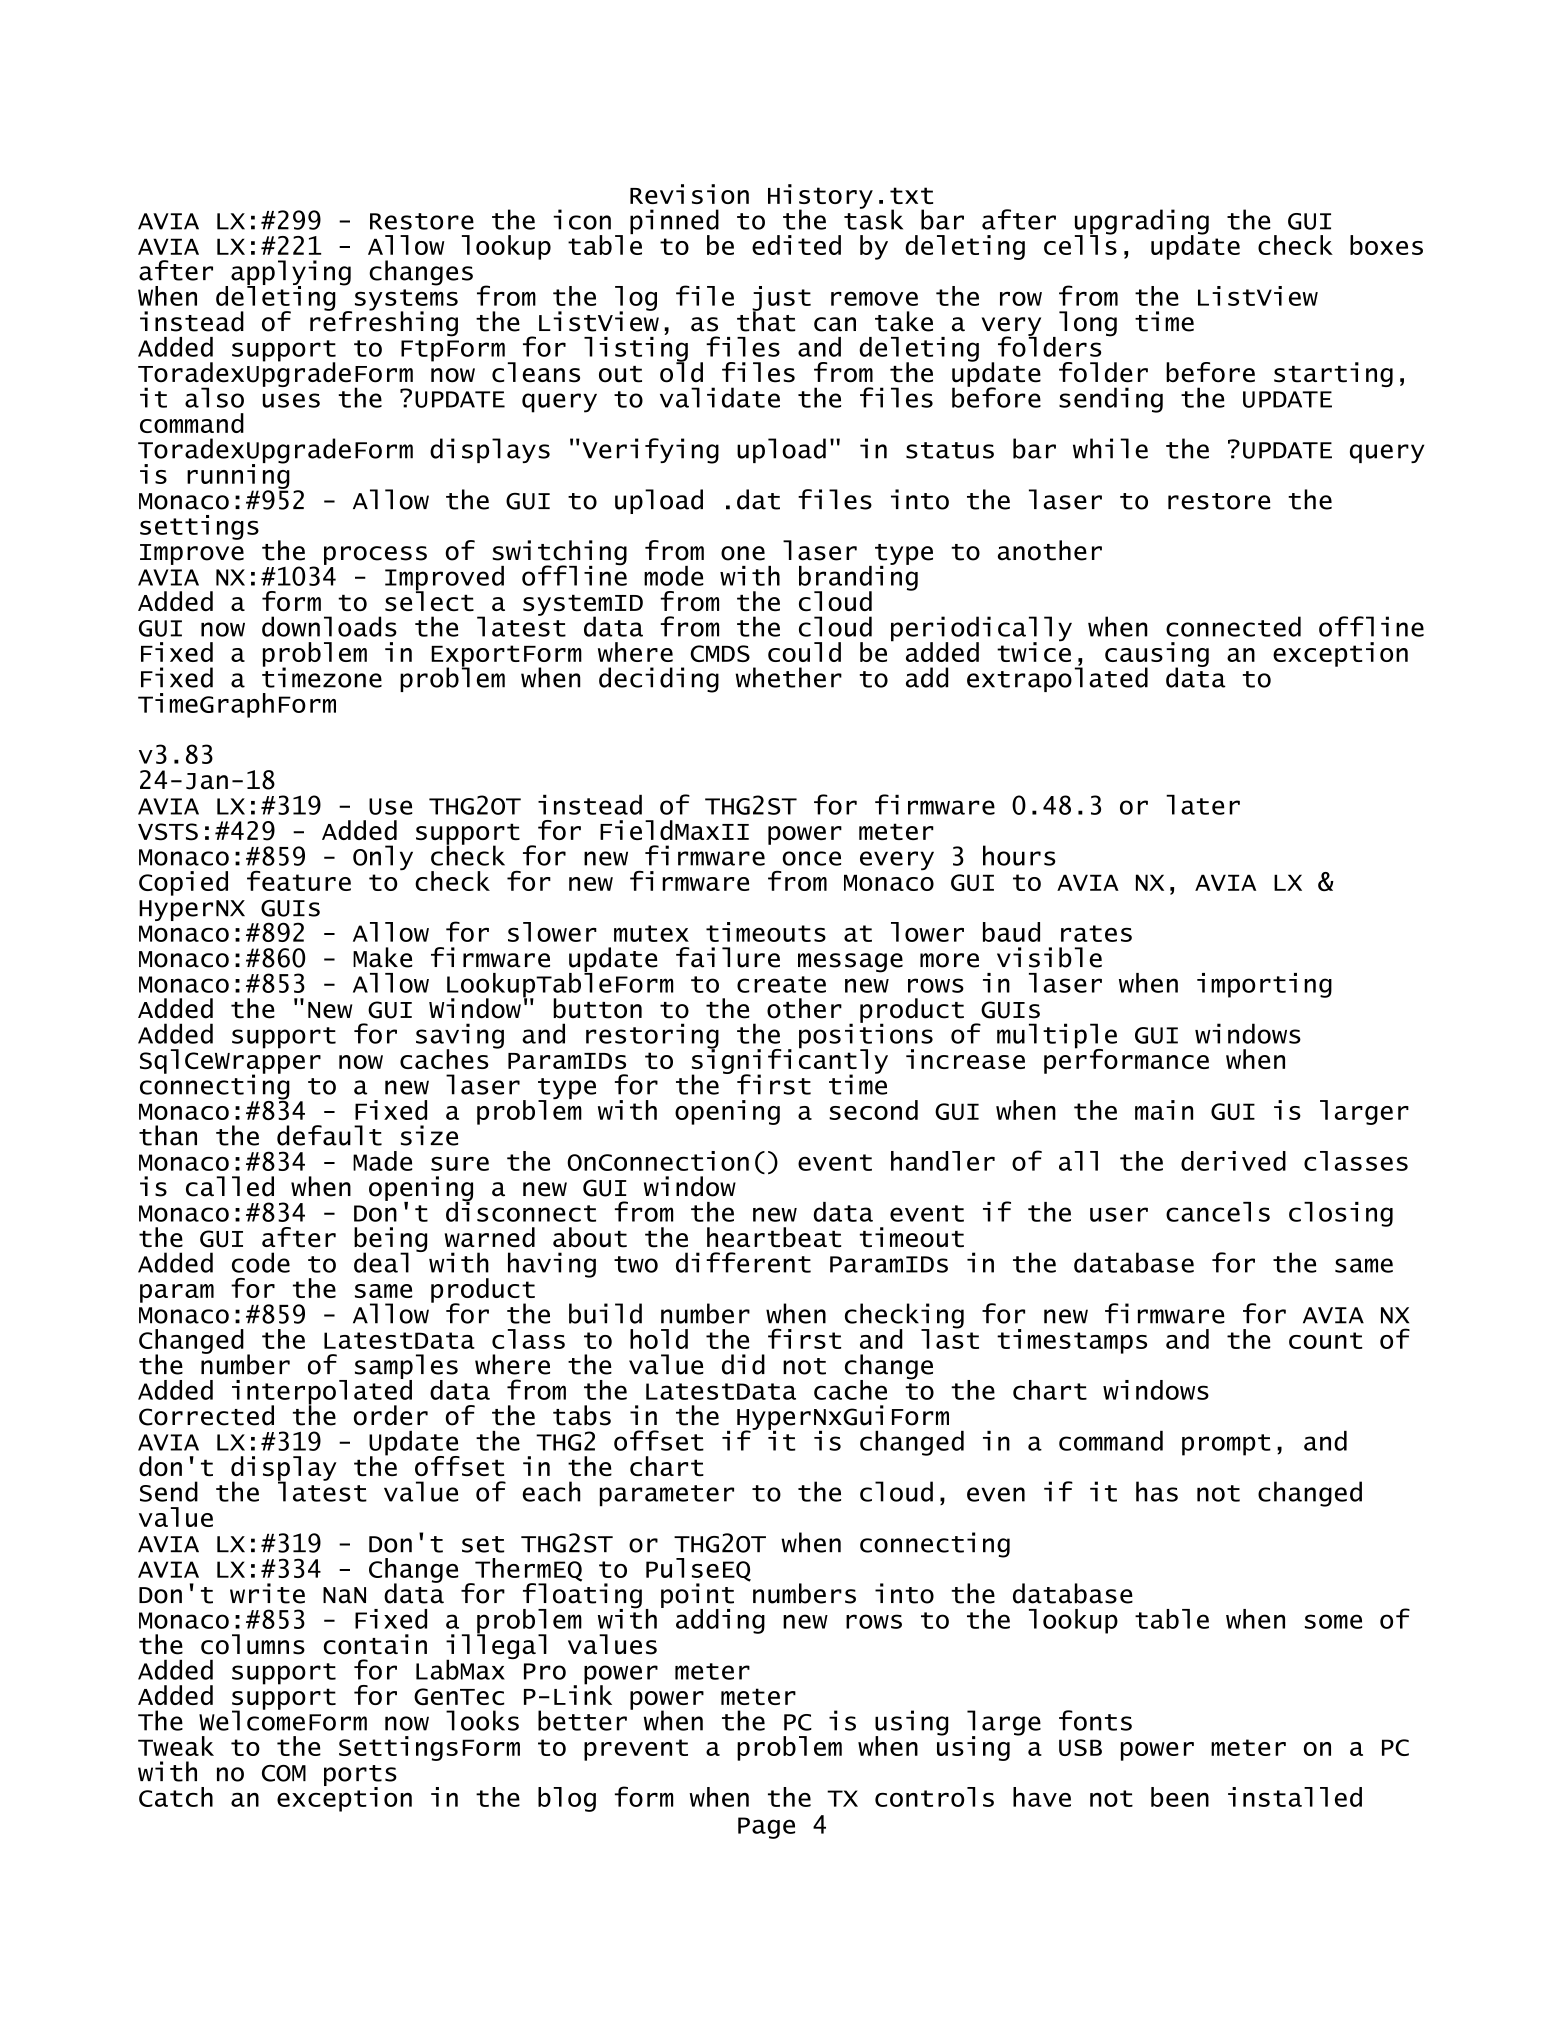  What do you see at coordinates (1142, 223) in the document?
I see `upgrading` at bounding box center [1142, 223].
